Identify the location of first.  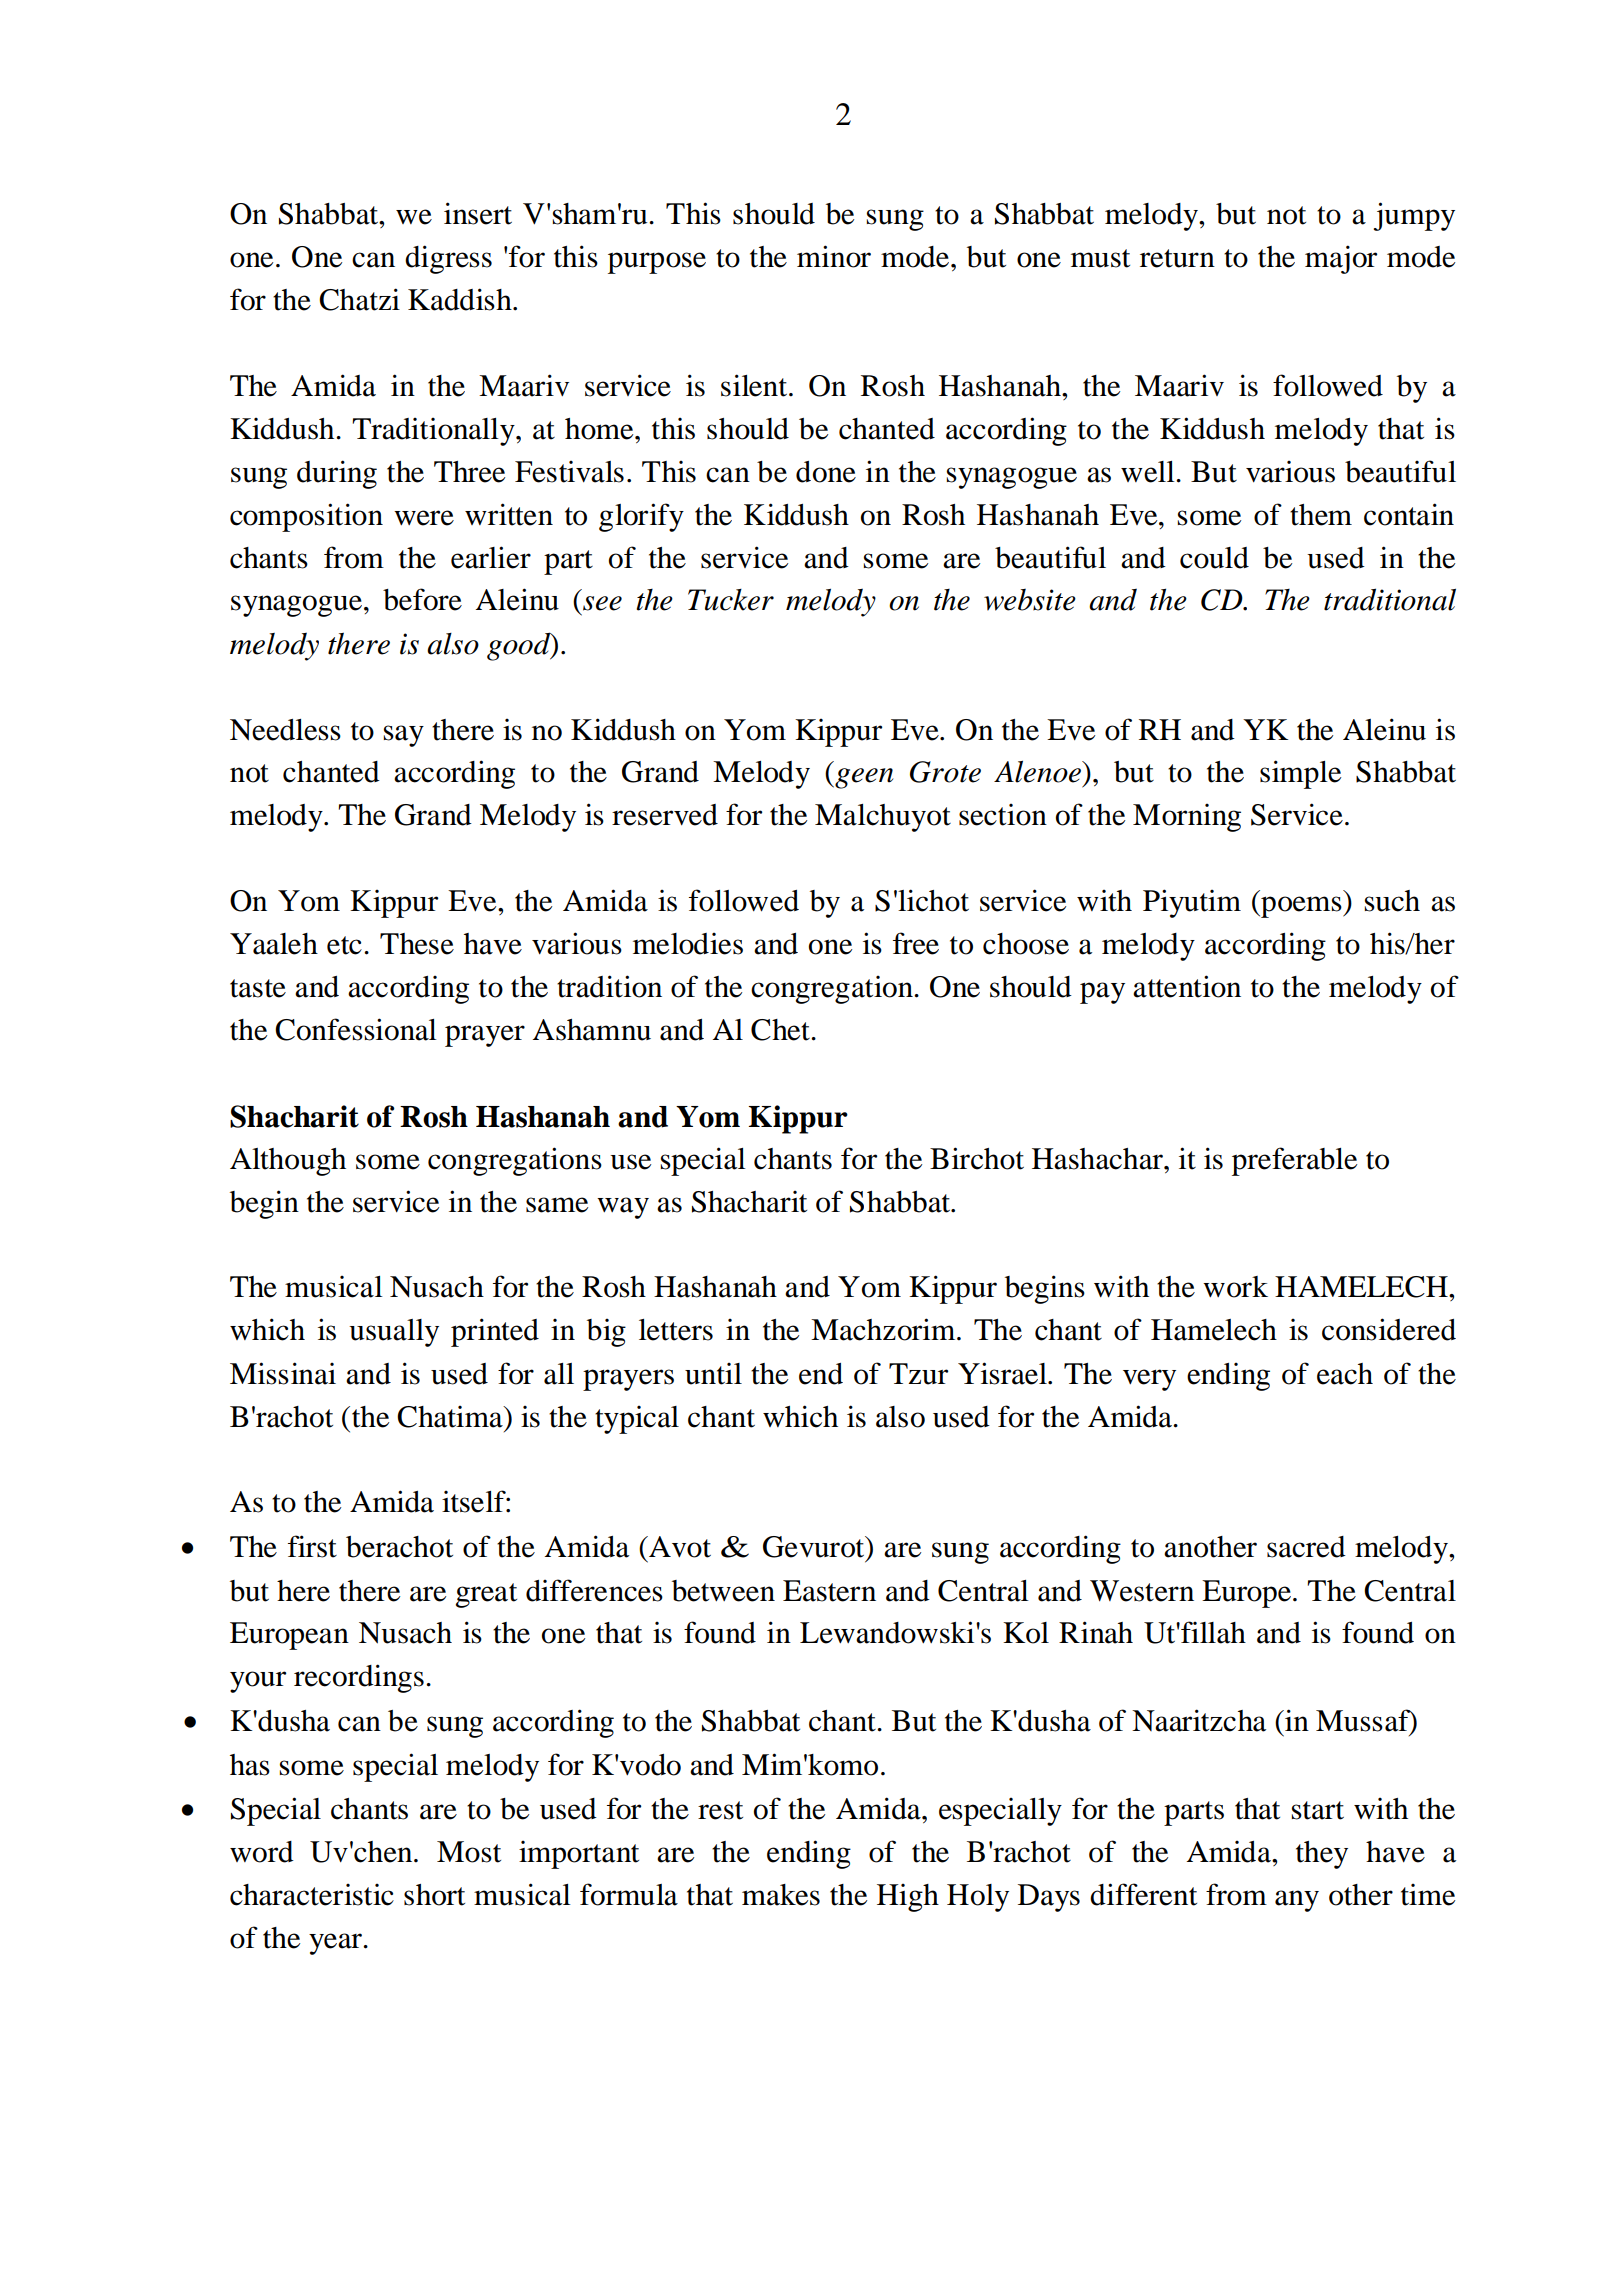
(312, 1546).
